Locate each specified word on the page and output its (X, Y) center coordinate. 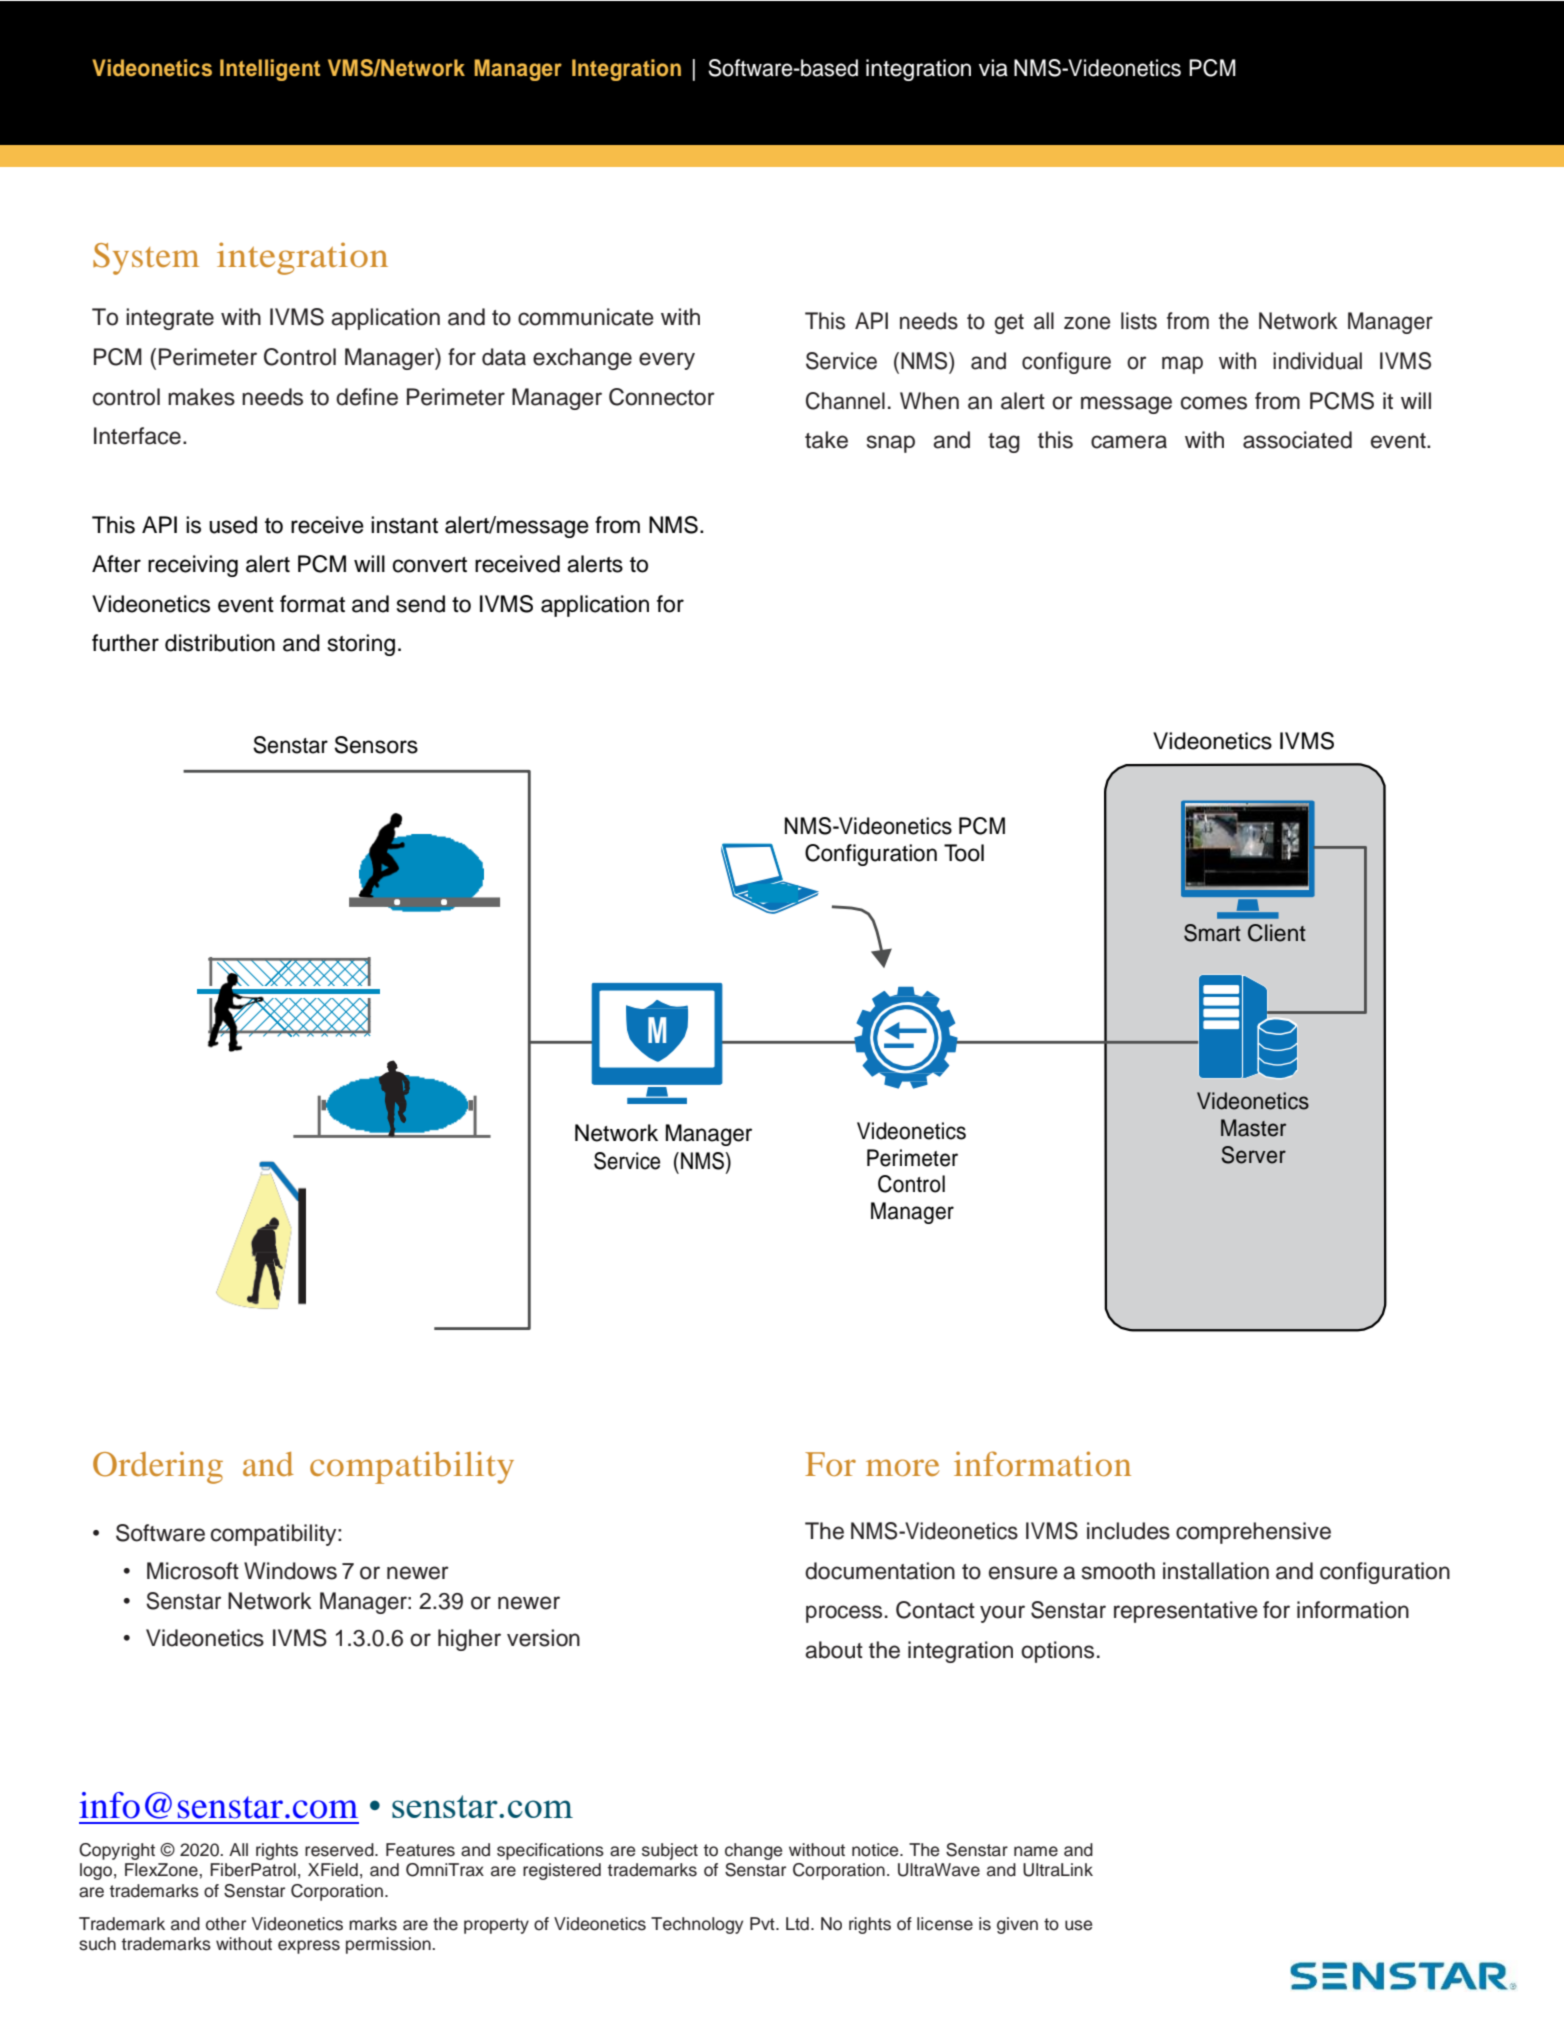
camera (1129, 442)
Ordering (158, 1467)
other (226, 1924)
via (993, 68)
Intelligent (270, 70)
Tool (964, 853)
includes (1128, 1531)
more (902, 1467)
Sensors (376, 745)
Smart (1212, 933)
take (826, 440)
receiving (193, 566)
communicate (586, 317)
